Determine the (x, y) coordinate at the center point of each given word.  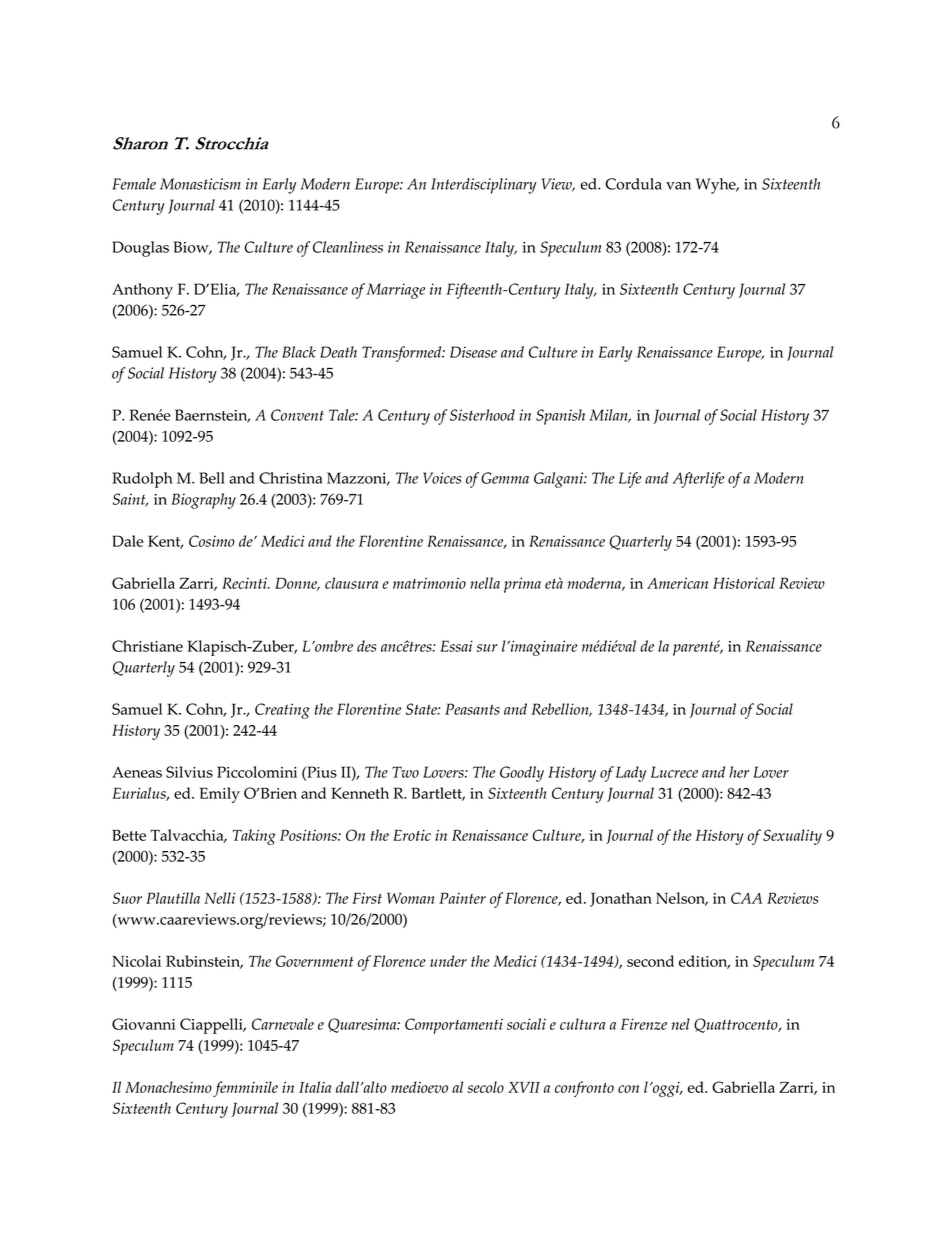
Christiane (147, 646)
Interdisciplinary (484, 186)
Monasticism (200, 184)
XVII (524, 1087)
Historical (744, 583)
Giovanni (143, 1024)
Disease (473, 352)
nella (485, 583)
